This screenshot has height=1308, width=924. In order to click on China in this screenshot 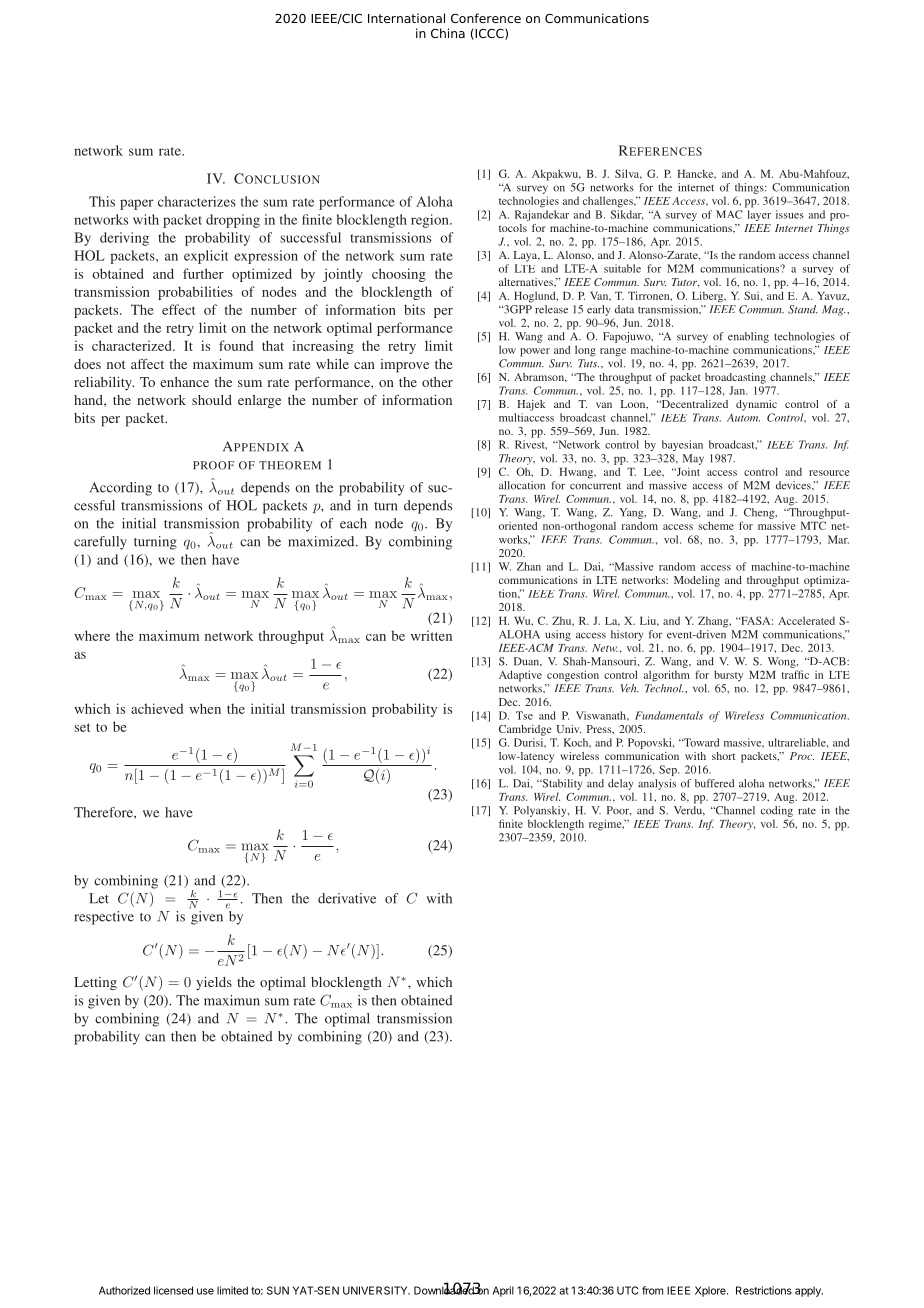, I will do `click(448, 33)`.
